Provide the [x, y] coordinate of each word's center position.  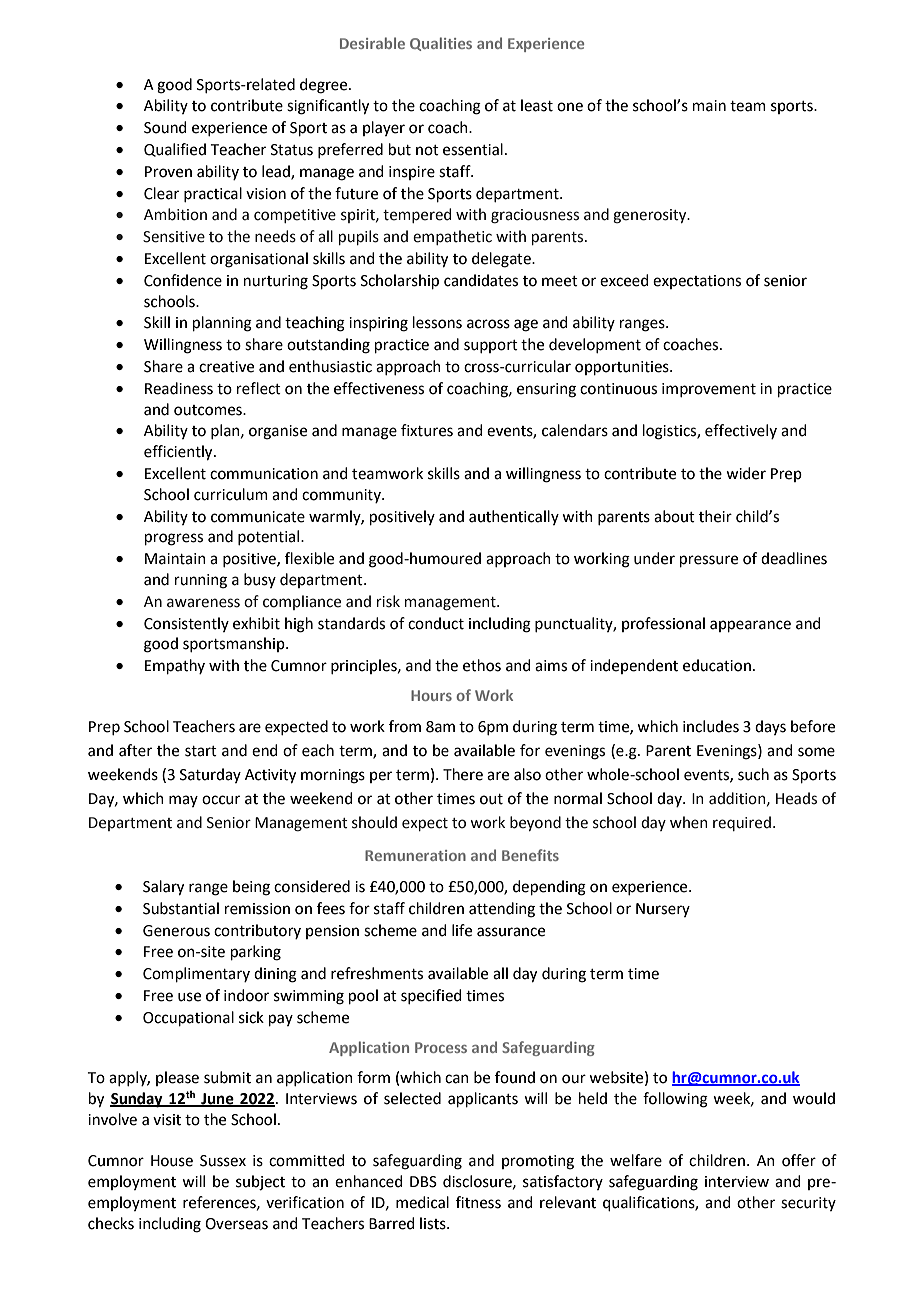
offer [799, 1160]
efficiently [179, 453]
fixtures [427, 430]
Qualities [441, 44]
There [463, 774]
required [742, 823]
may [183, 801]
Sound [165, 127]
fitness [478, 1202]
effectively [741, 431]
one [570, 107]
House [172, 1161]
